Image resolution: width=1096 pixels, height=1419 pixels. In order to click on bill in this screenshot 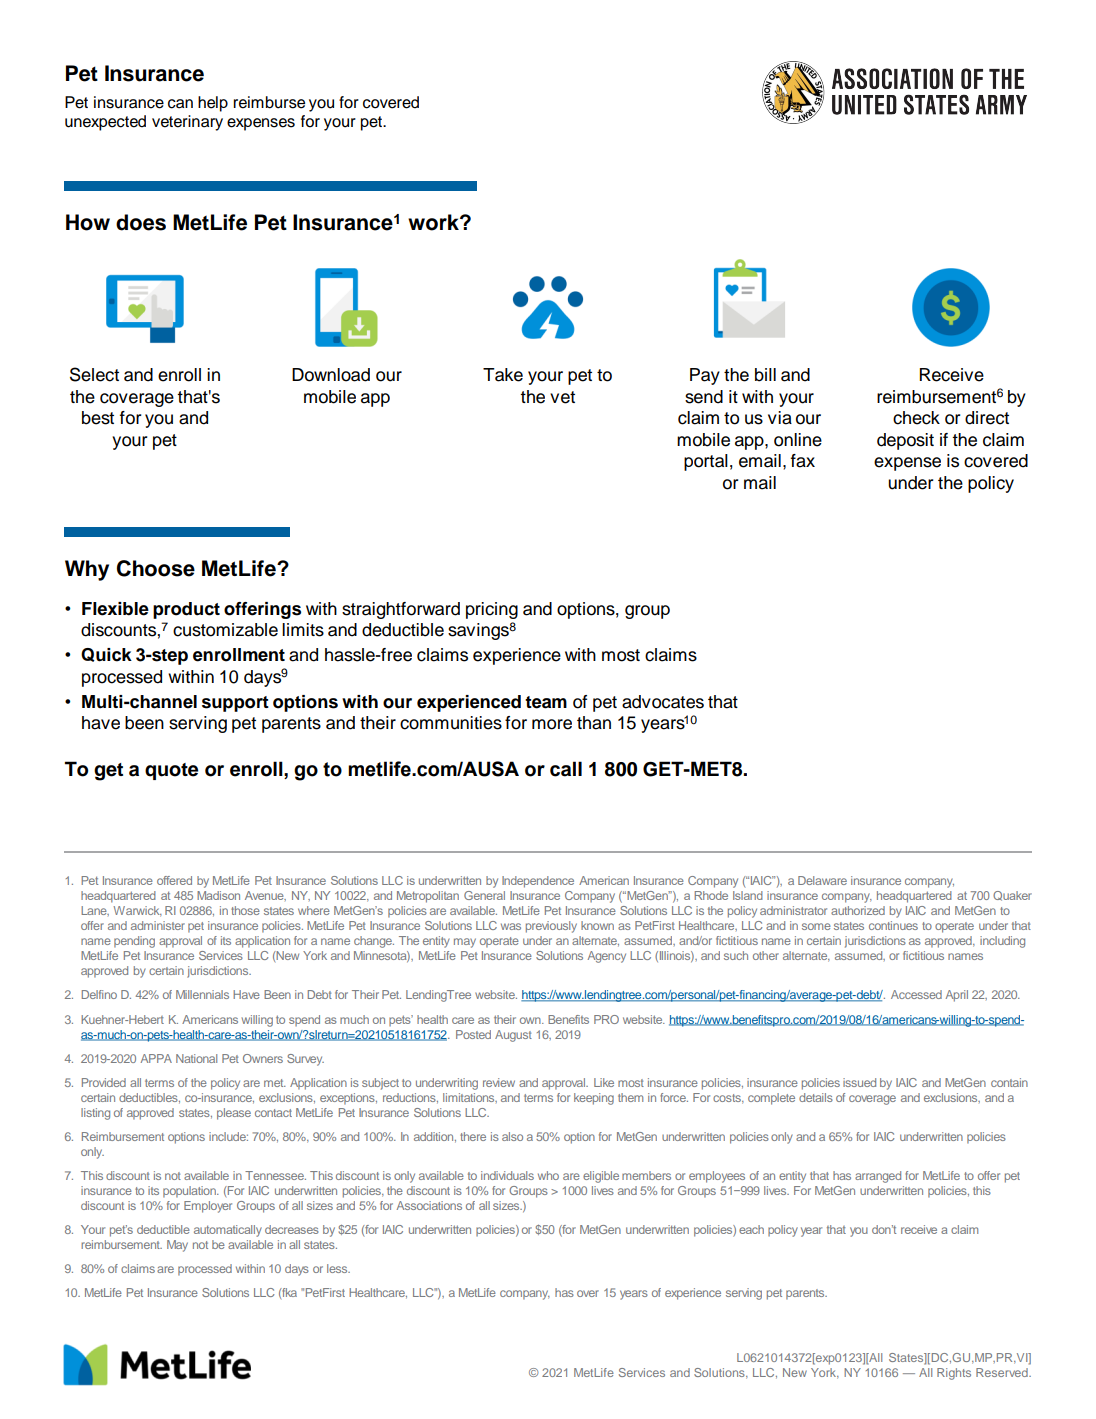, I will do `click(765, 375)`.
